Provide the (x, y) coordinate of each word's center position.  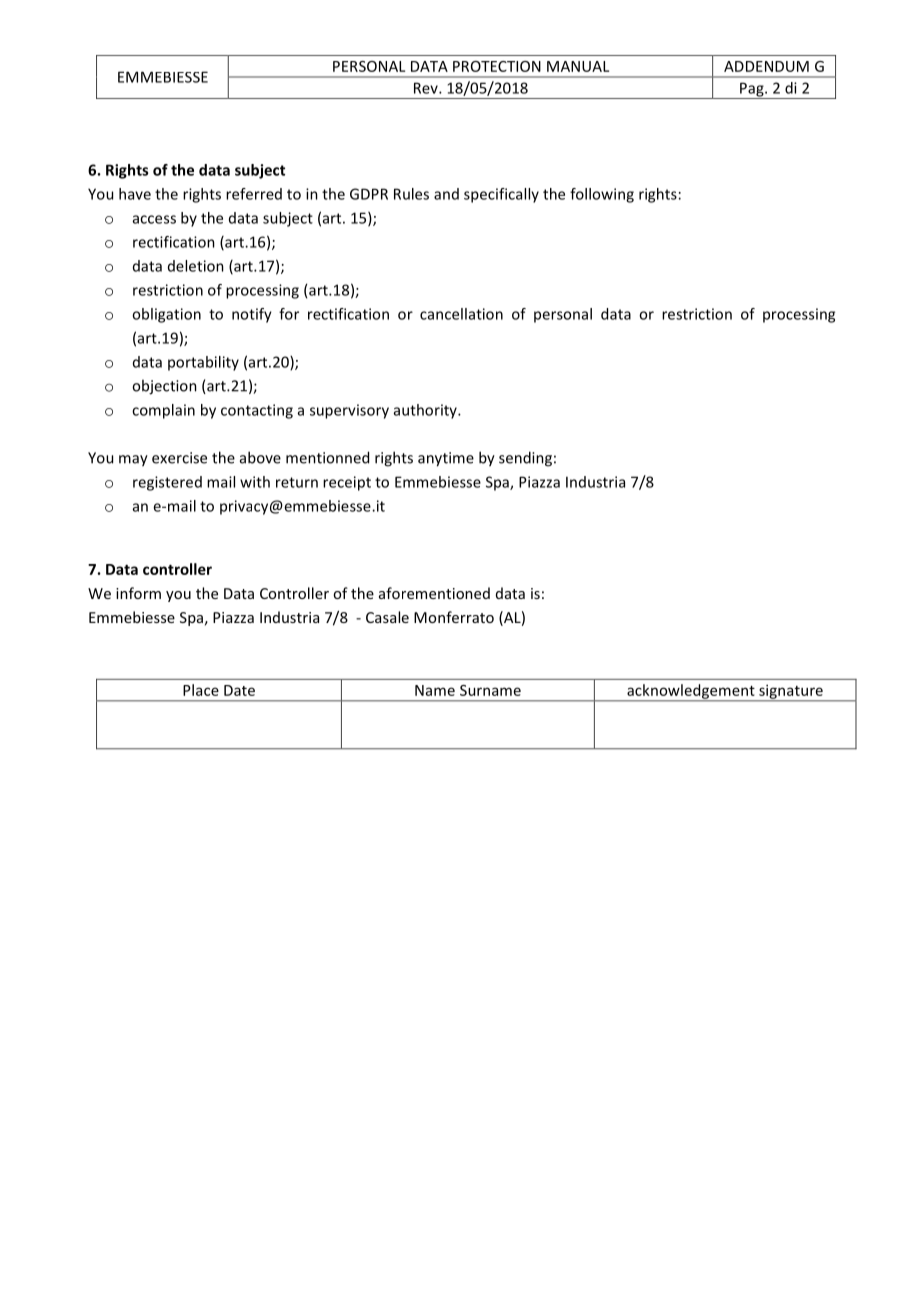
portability (203, 363)
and (446, 194)
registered (167, 483)
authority (426, 411)
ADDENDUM (766, 66)
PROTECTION (497, 66)
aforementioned (434, 593)
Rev (427, 88)
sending (525, 459)
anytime (446, 459)
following (602, 195)
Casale (387, 617)
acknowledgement (691, 692)
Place (201, 690)
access (154, 219)
